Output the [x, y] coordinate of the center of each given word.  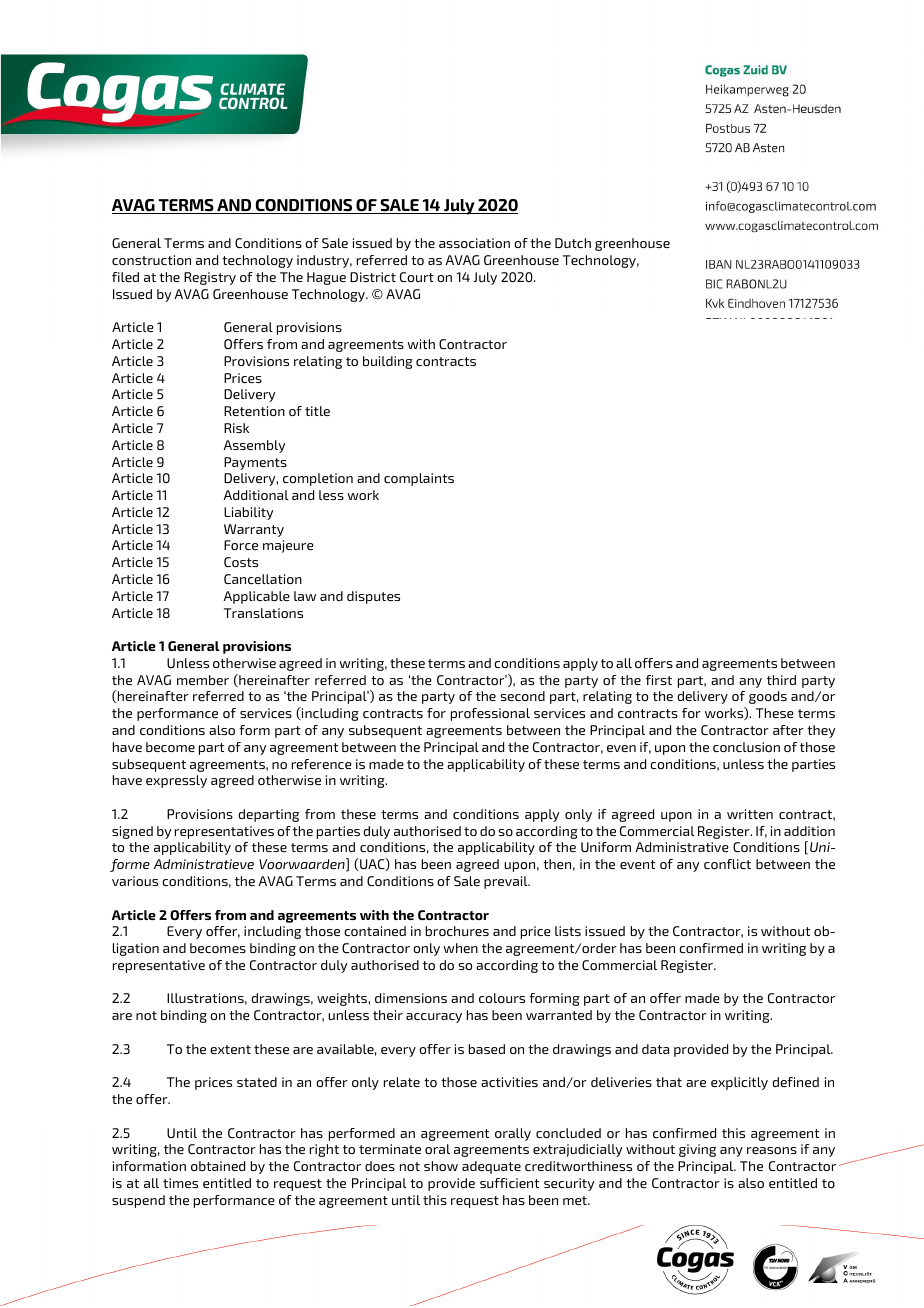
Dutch [573, 243]
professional [490, 714]
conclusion [746, 747]
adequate [491, 1167]
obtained [218, 1166]
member [203, 680]
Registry [210, 278]
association [474, 243]
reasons [772, 1150]
